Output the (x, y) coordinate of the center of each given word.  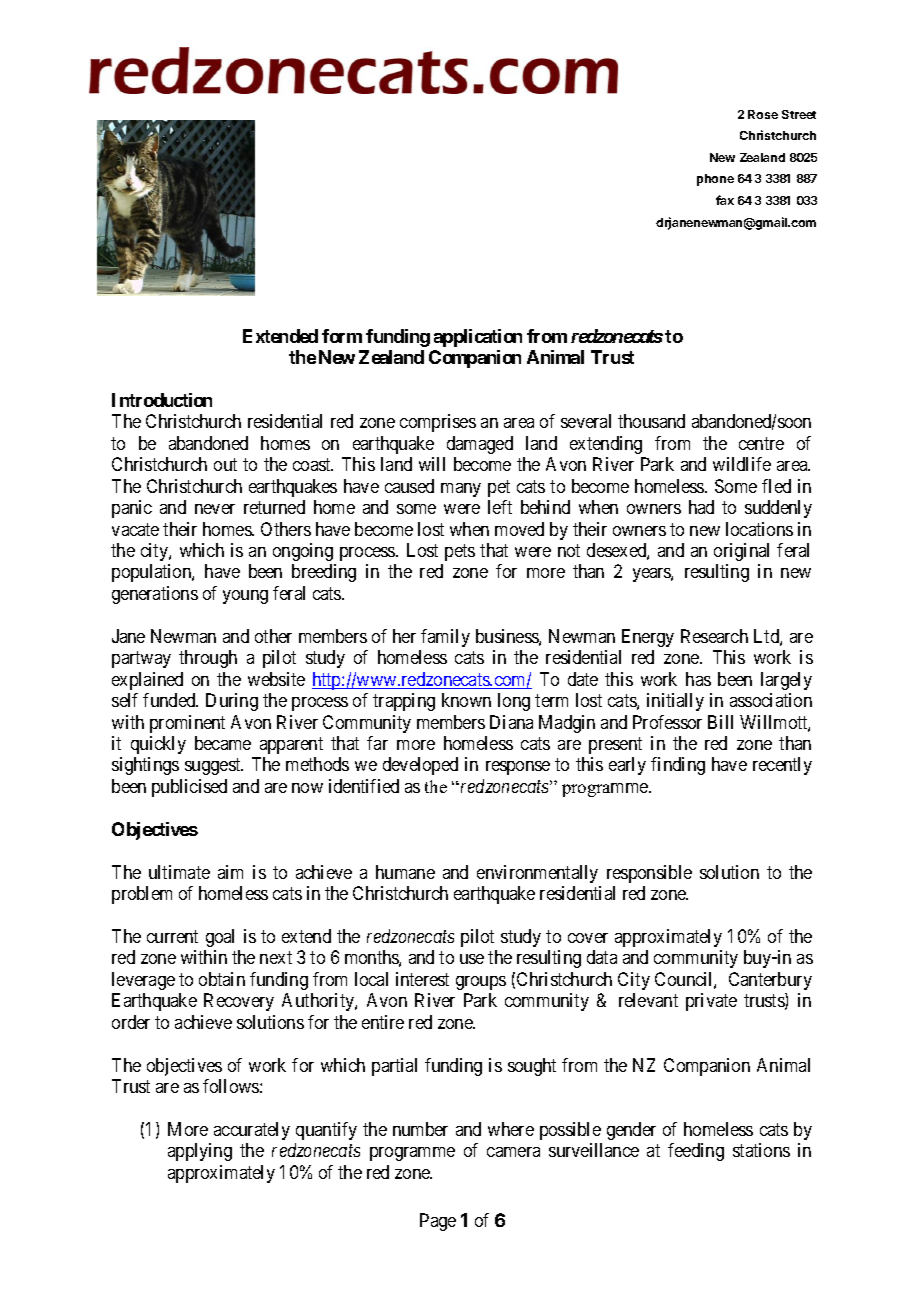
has (698, 679)
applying (200, 1152)
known (466, 700)
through (208, 659)
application (478, 338)
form (342, 336)
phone (715, 180)
